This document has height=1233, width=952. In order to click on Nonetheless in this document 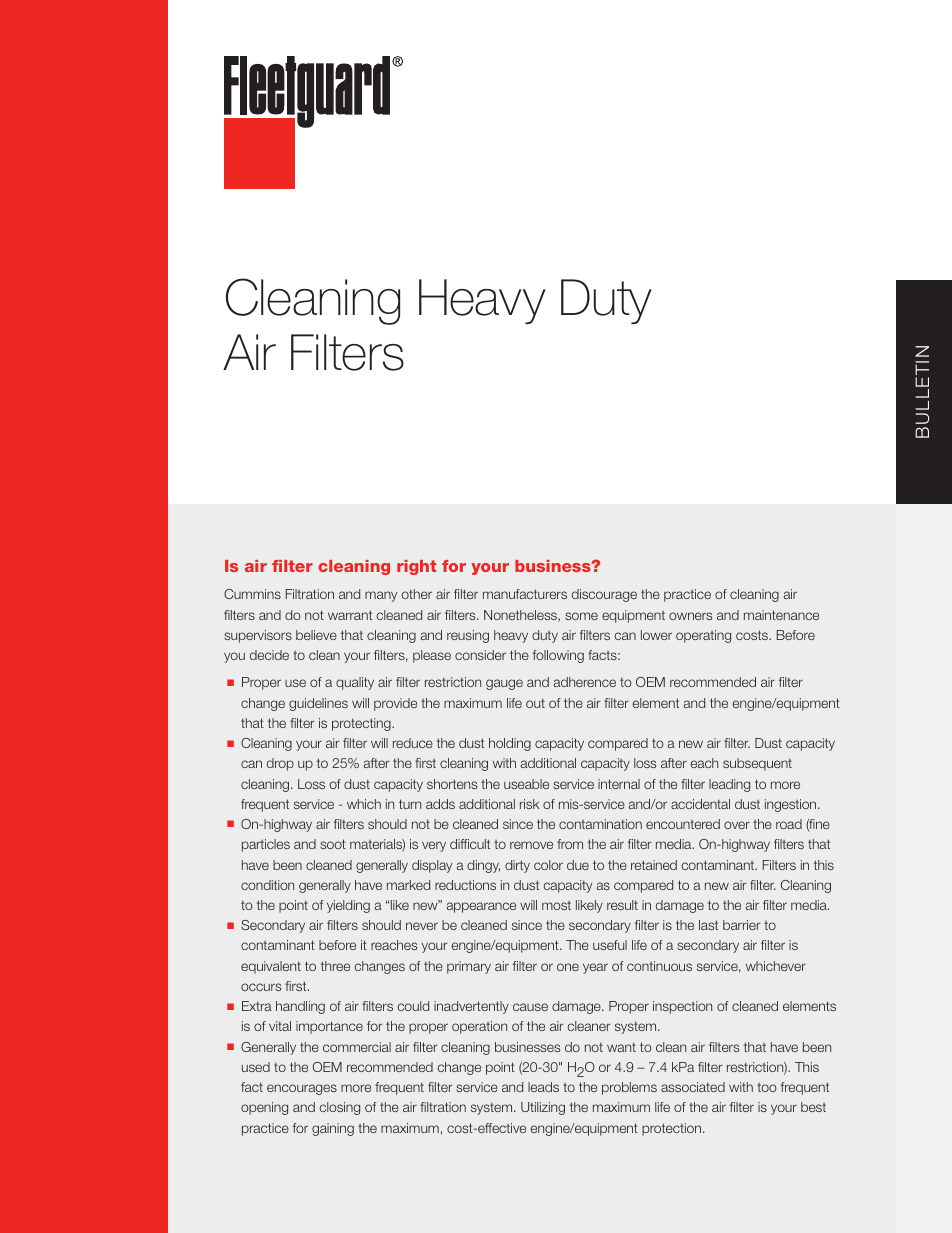, I will do `click(521, 616)`.
